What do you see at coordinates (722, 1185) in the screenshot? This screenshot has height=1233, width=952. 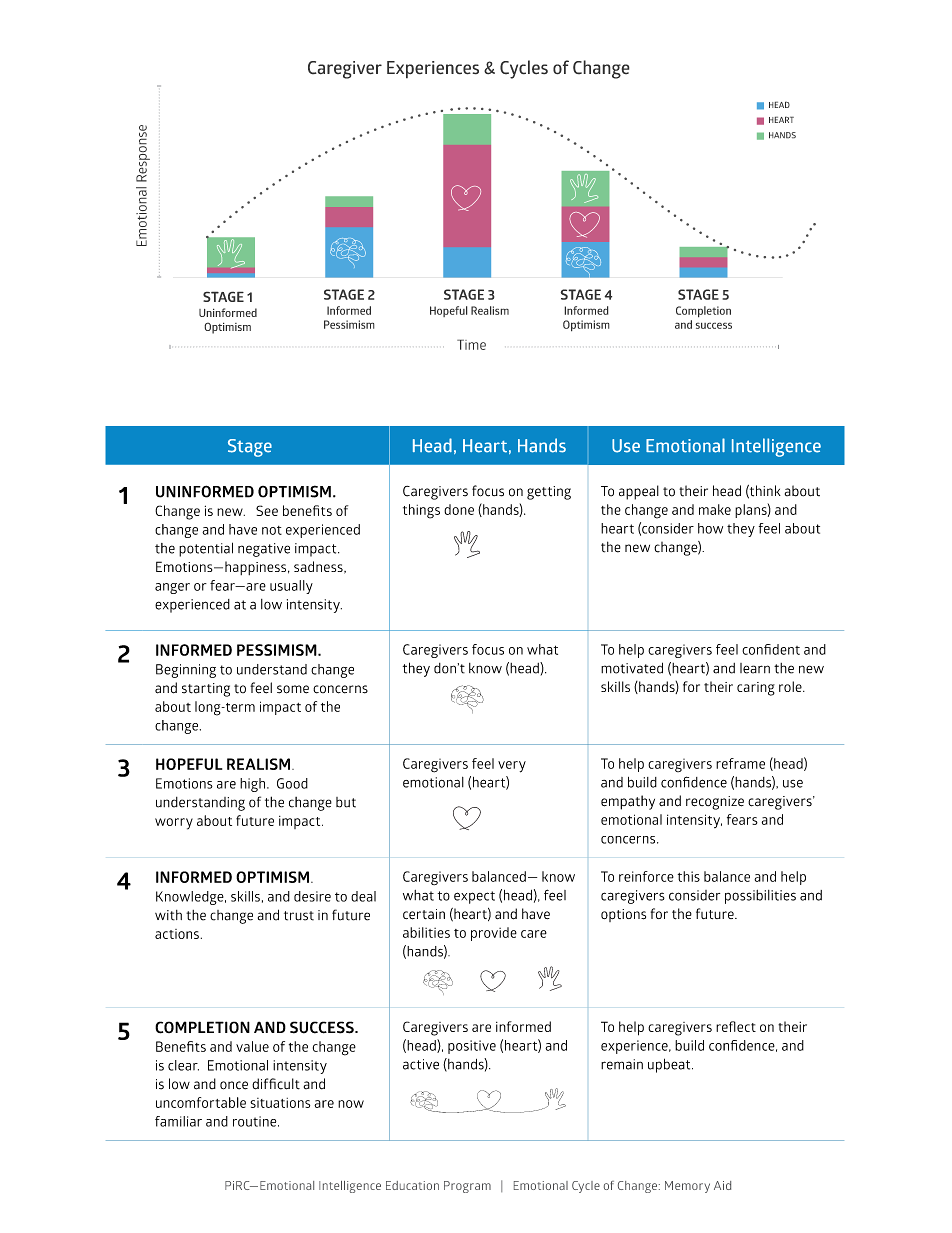 I see `Aid` at bounding box center [722, 1185].
